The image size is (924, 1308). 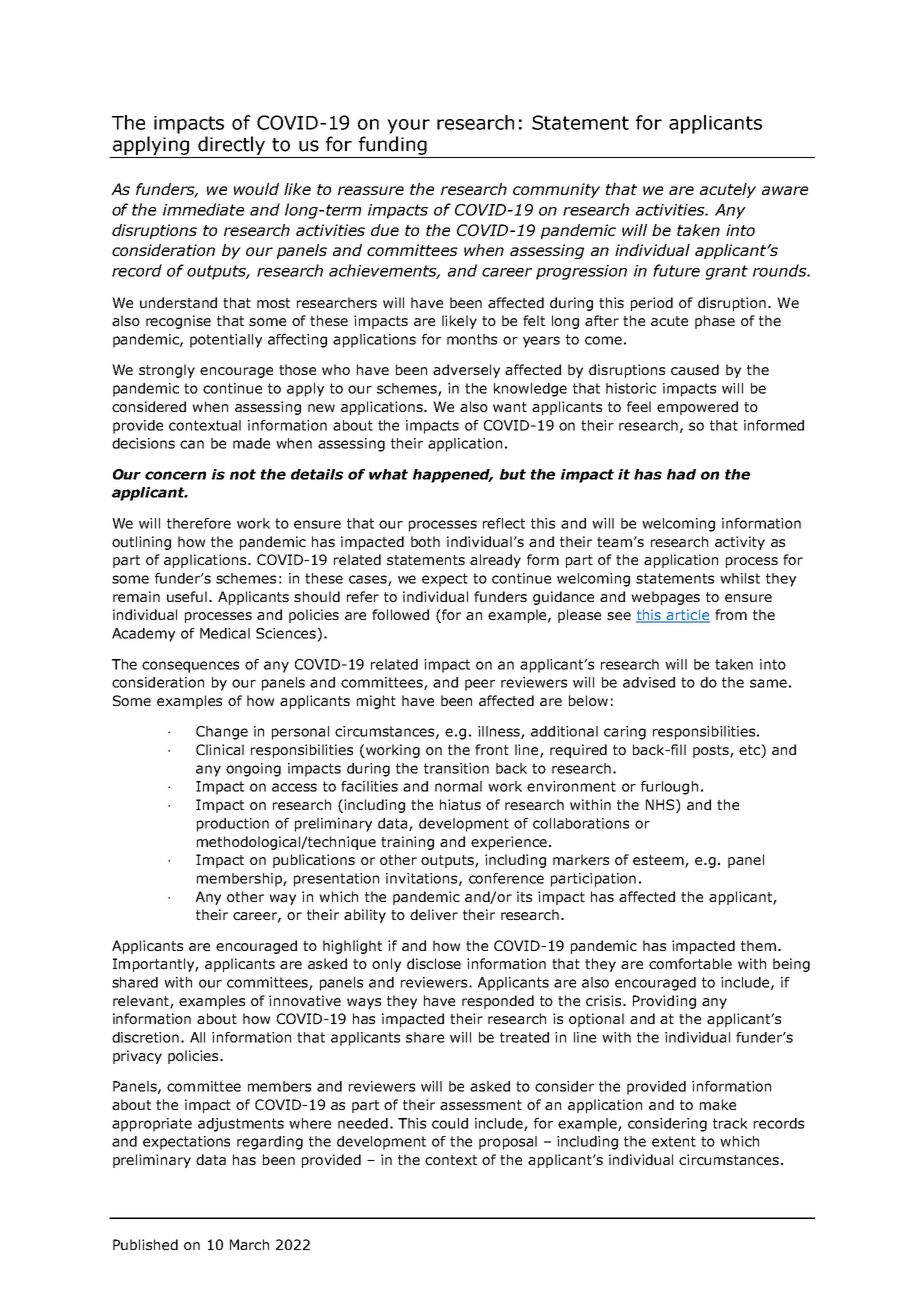 I want to click on same, so click(x=768, y=683).
